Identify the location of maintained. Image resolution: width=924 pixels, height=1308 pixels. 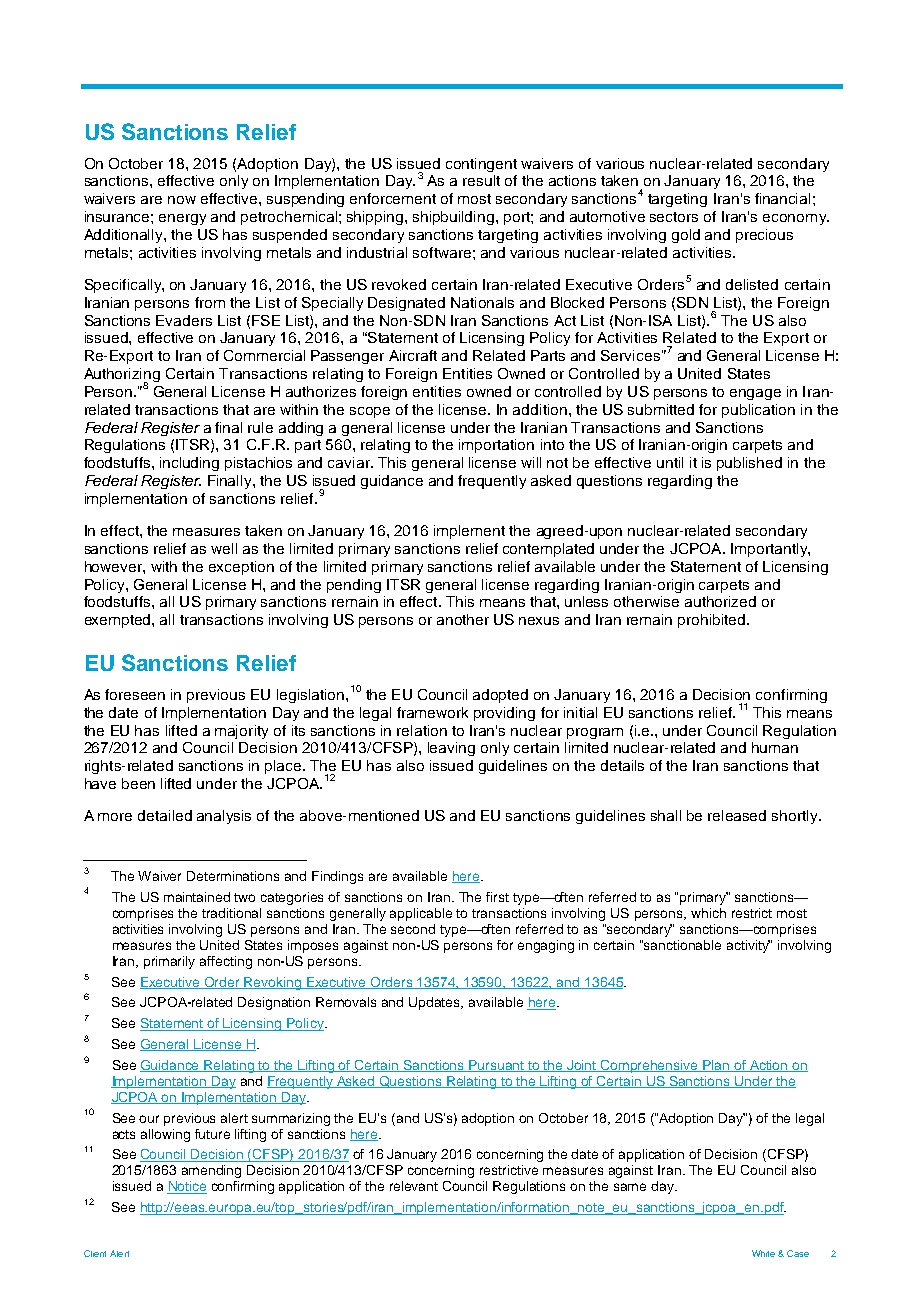
(197, 897).
